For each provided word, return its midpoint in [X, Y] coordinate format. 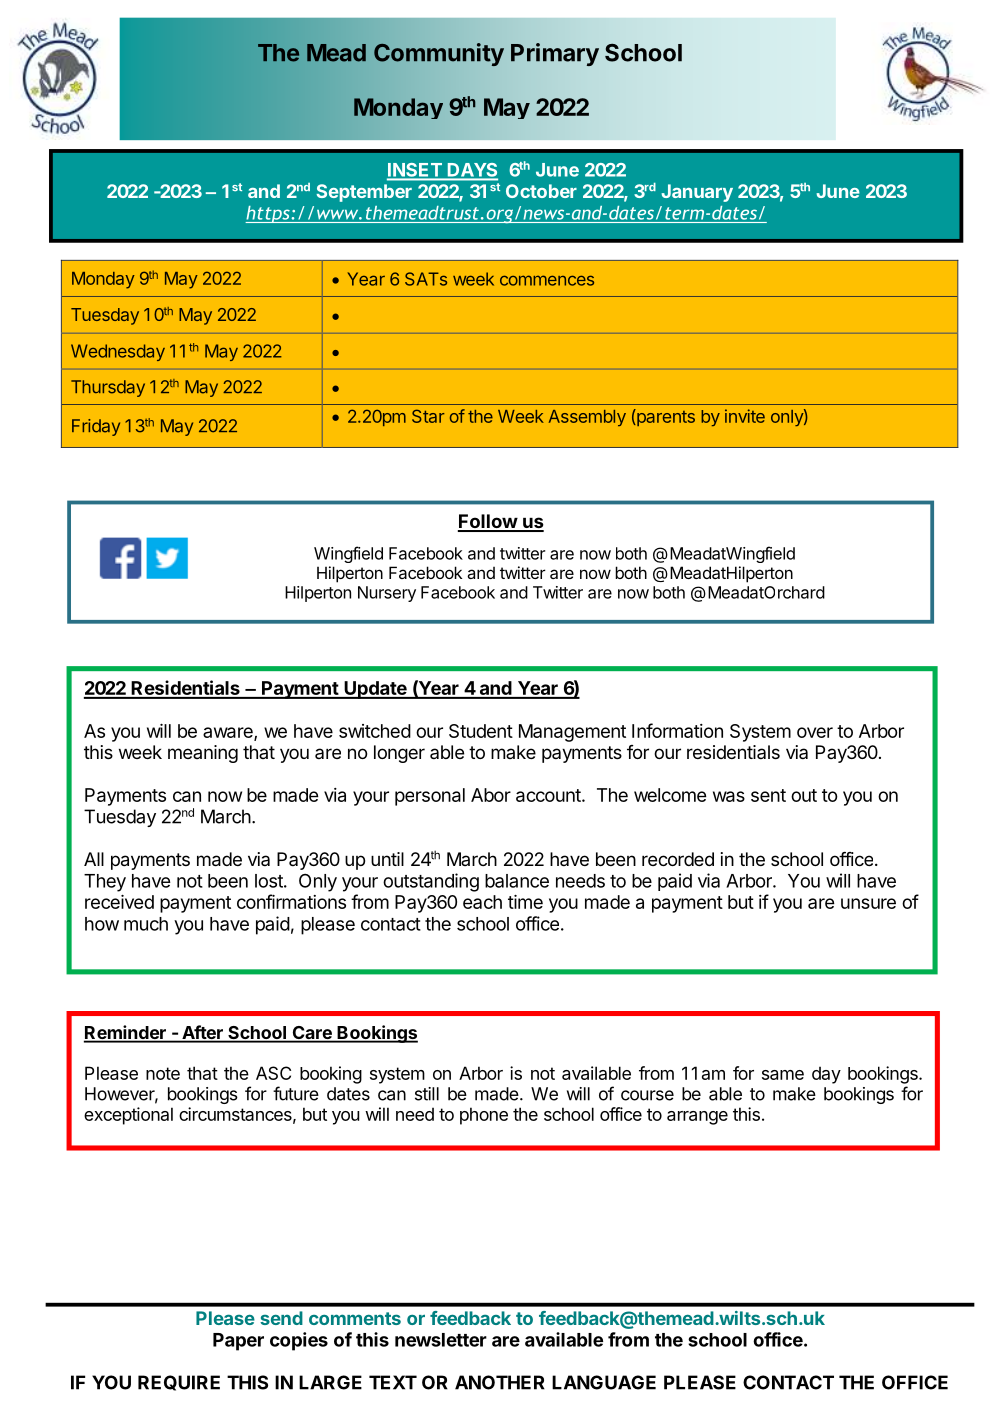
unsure [868, 903]
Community [439, 54]
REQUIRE [179, 1383]
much [146, 924]
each [482, 902]
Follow [488, 522]
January [697, 193]
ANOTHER [500, 1382]
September [364, 193]
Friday [96, 427]
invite [745, 416]
